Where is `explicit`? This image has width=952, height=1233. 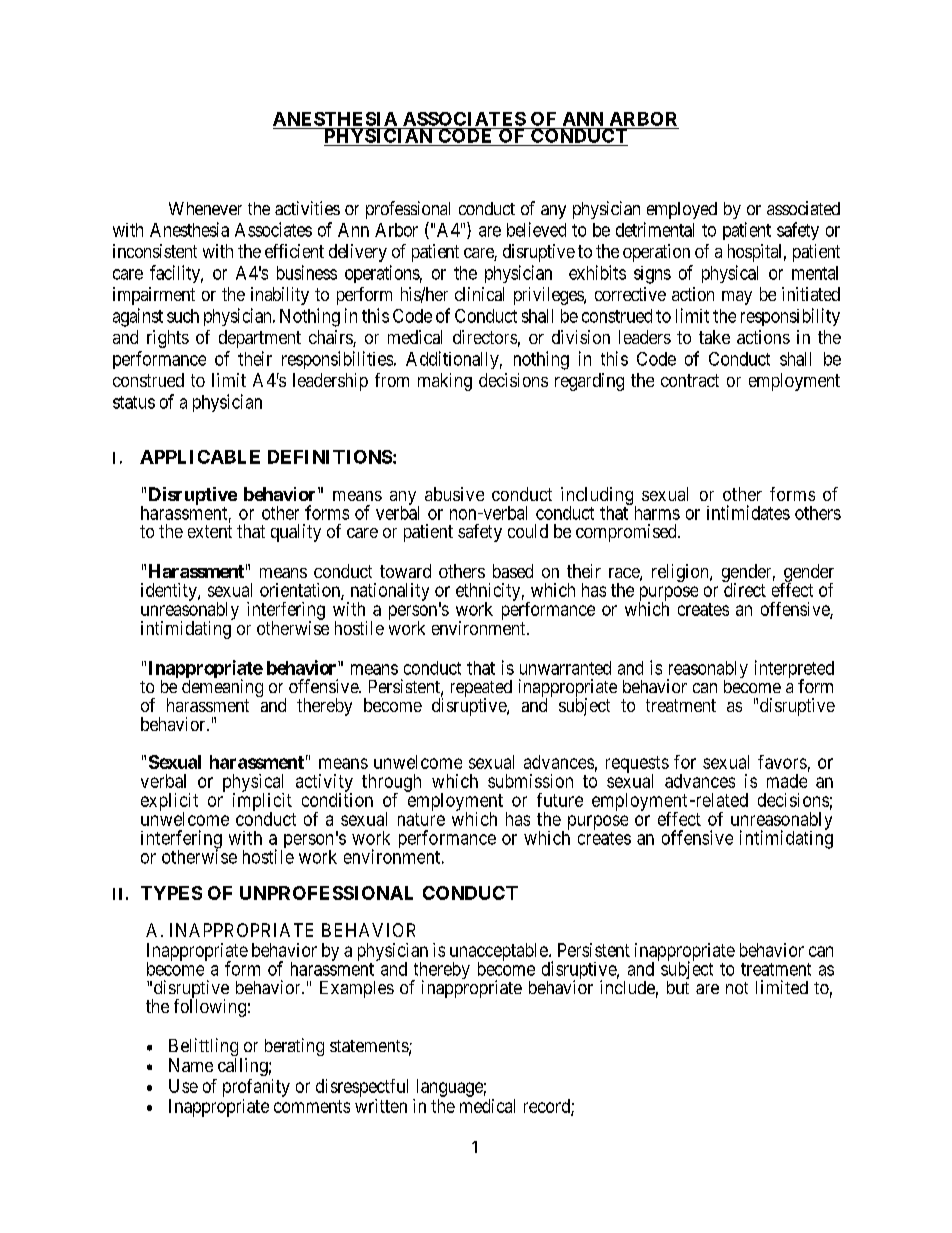 explicit is located at coordinates (169, 803).
